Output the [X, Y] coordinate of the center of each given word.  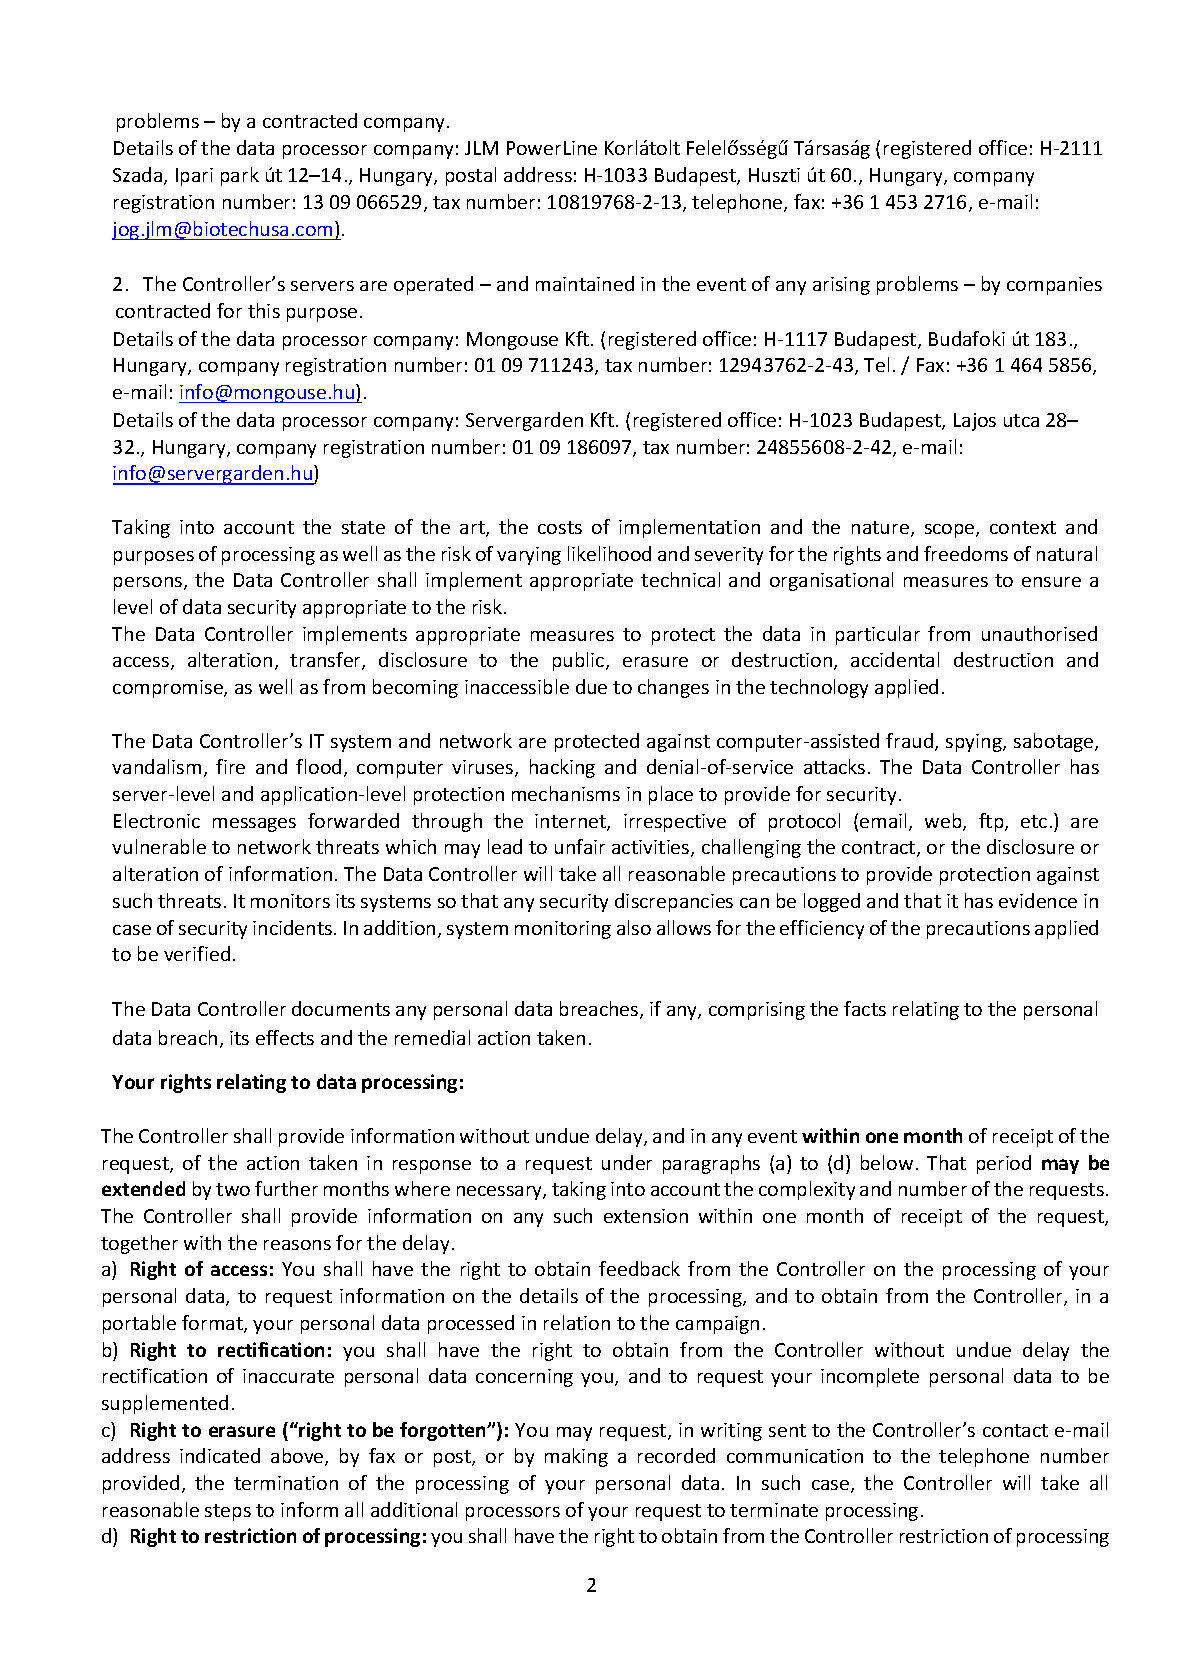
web [944, 822]
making [576, 1457]
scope [951, 531]
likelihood [609, 553]
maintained [585, 283]
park [240, 176]
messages [254, 825]
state [363, 527]
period [1004, 1164]
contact [1015, 1430]
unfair [580, 846]
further [286, 1188]
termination [286, 1483]
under [627, 1162]
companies [1054, 286]
